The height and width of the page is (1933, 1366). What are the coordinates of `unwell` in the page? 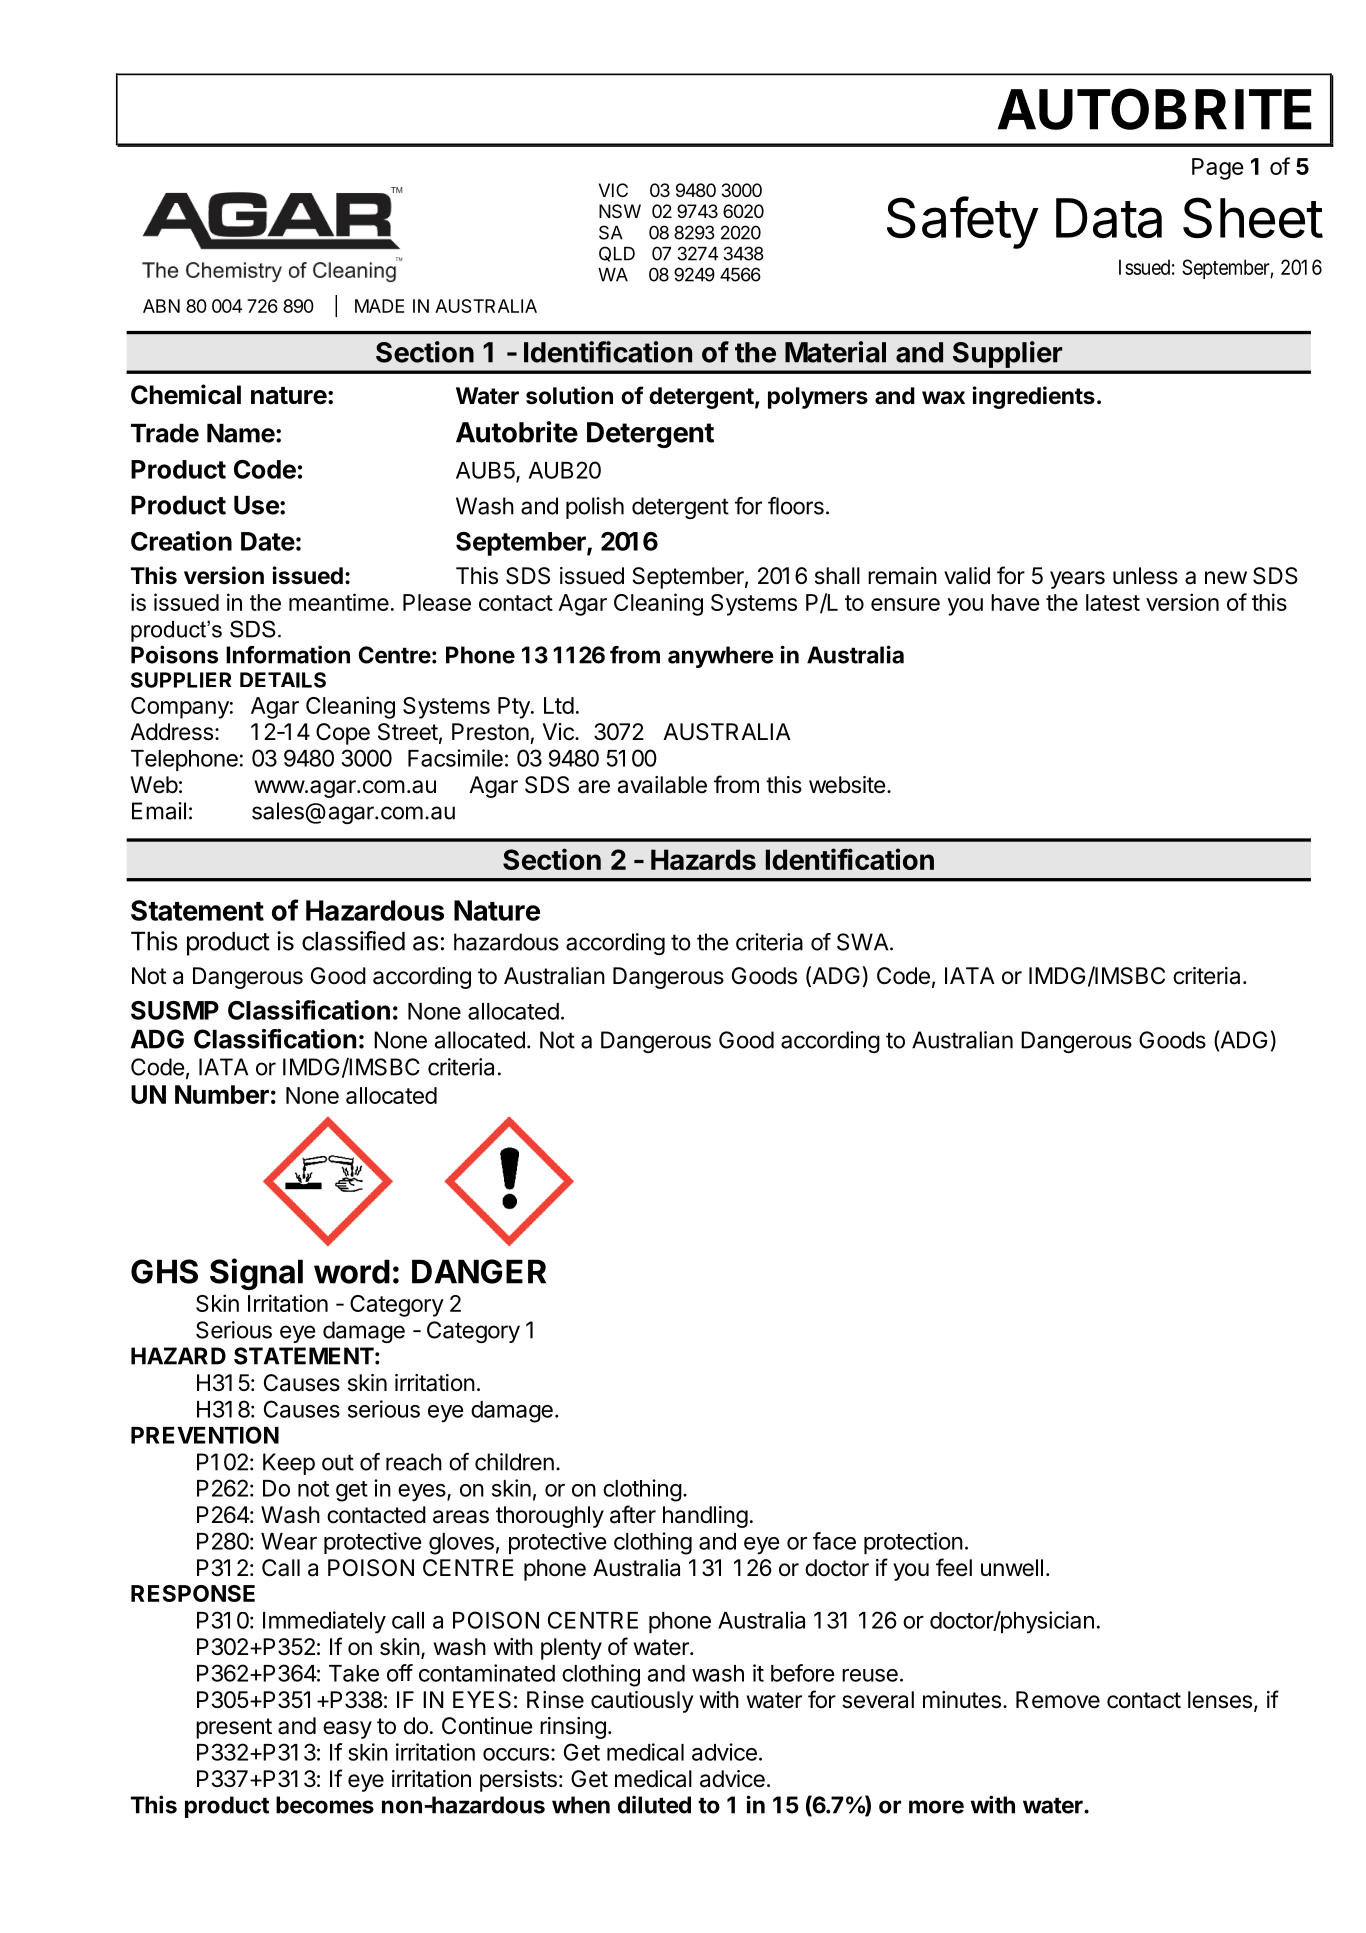 It's located at (1012, 1568).
